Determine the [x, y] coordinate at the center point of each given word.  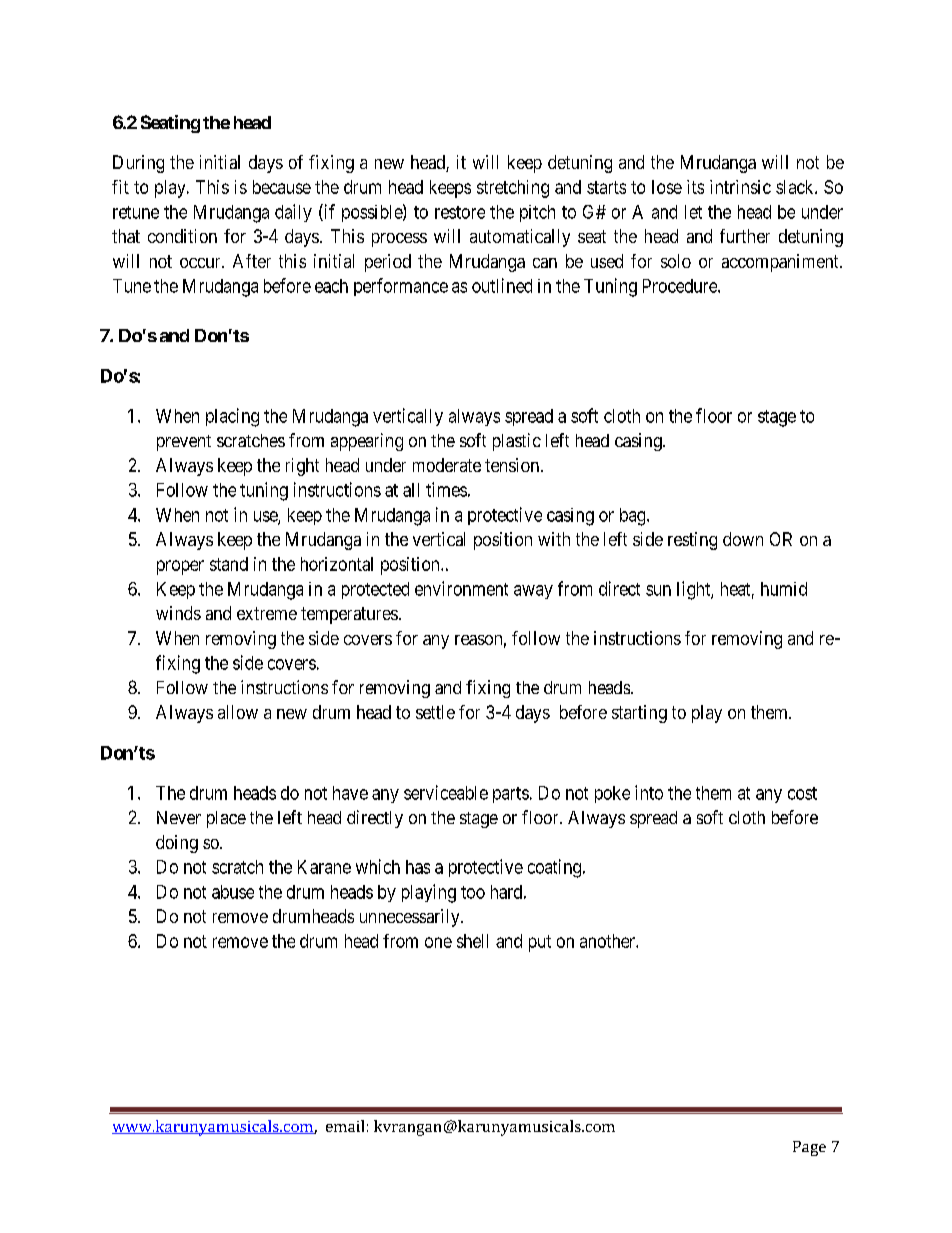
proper [180, 567]
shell [472, 941]
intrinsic [740, 187]
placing [232, 417]
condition [182, 236]
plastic [517, 442]
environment [461, 588]
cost [802, 793]
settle [435, 712]
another [608, 941]
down [743, 539]
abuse [233, 892]
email [345, 1126]
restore [460, 212]
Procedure [681, 286]
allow [238, 712]
